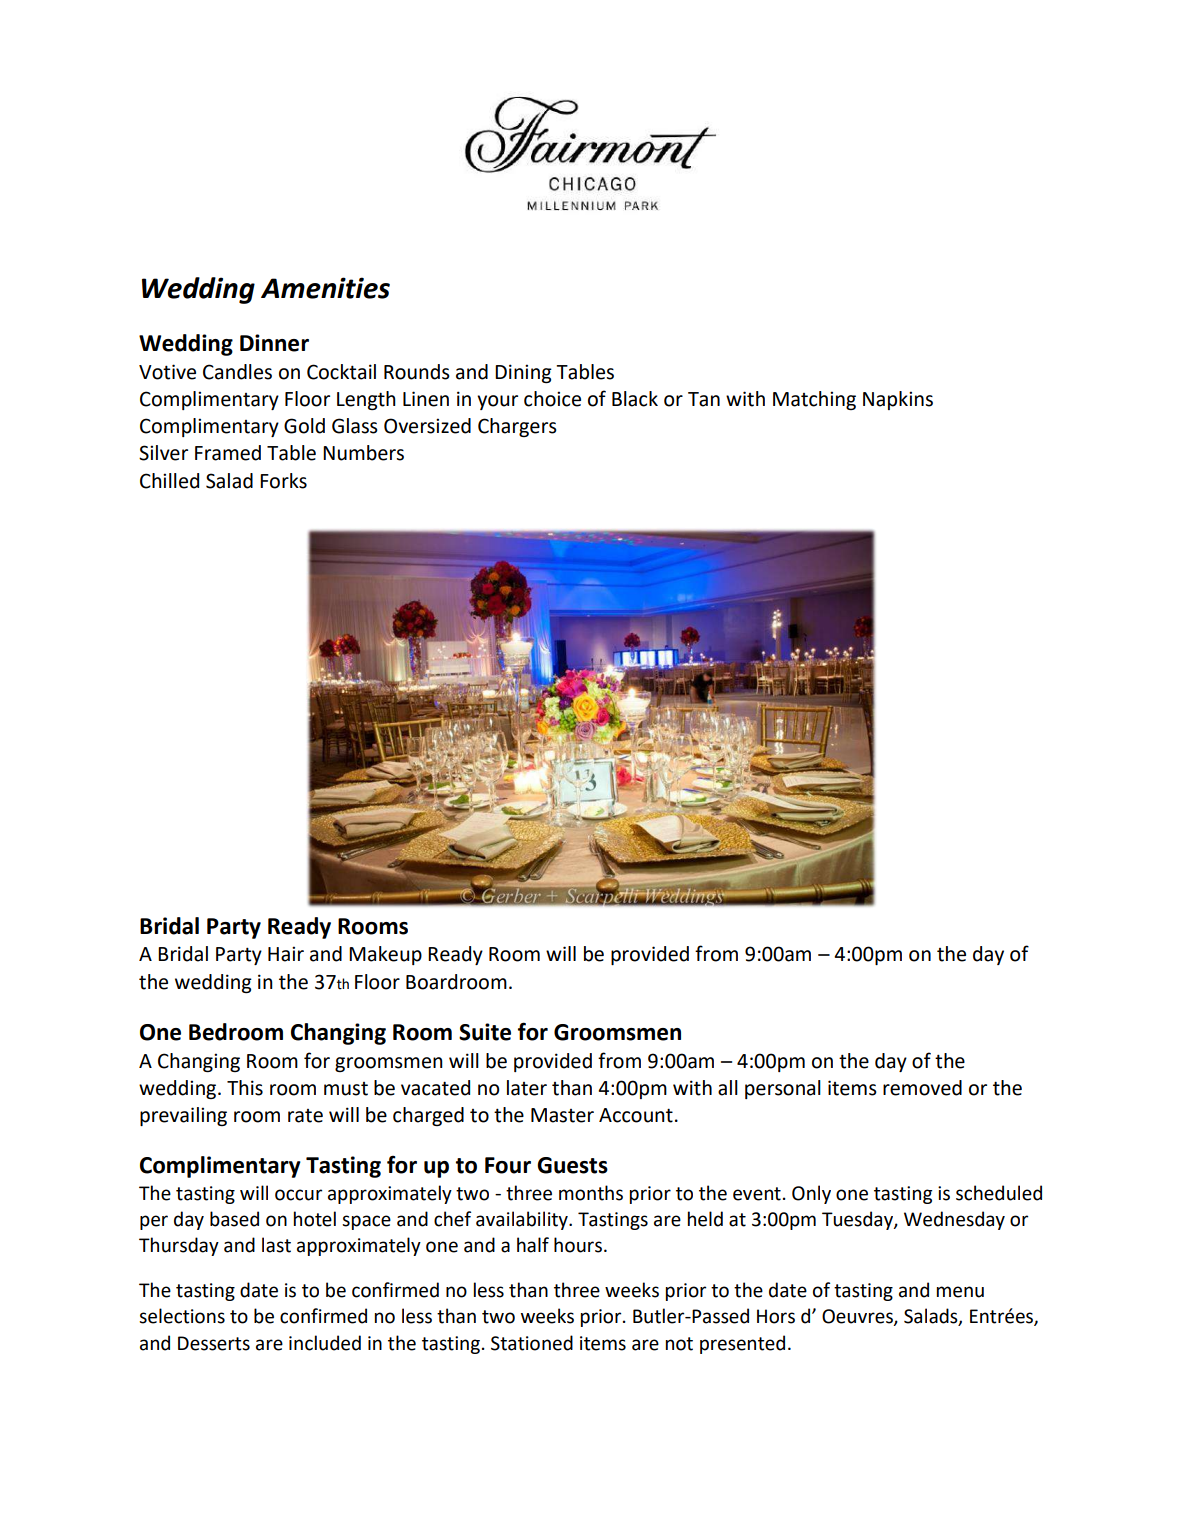 The height and width of the page is (1531, 1183). What do you see at coordinates (523, 373) in the page?
I see `Dining` at bounding box center [523, 373].
